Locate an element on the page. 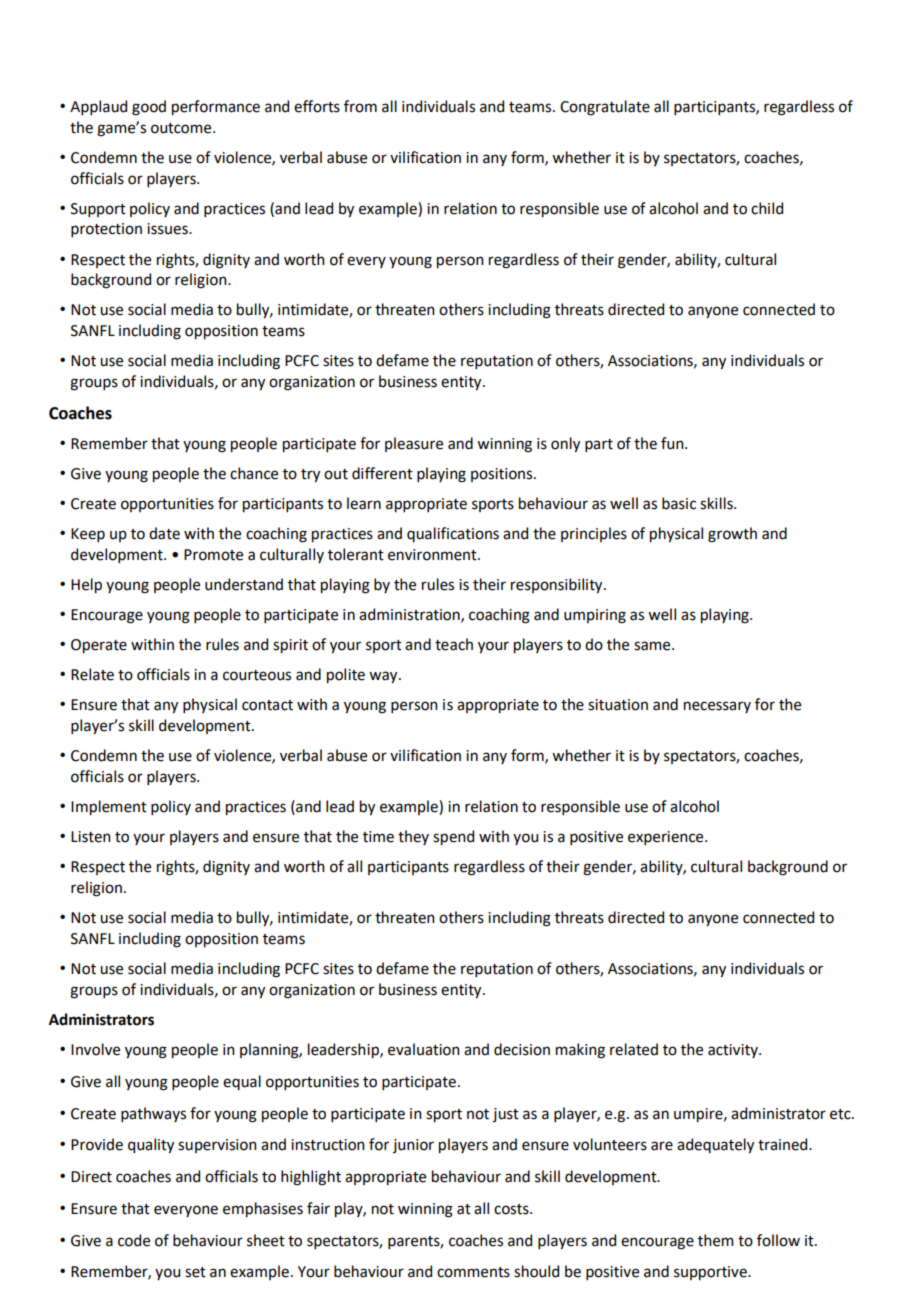 This document has height=1316, width=921. Involve is located at coordinates (95, 1049).
